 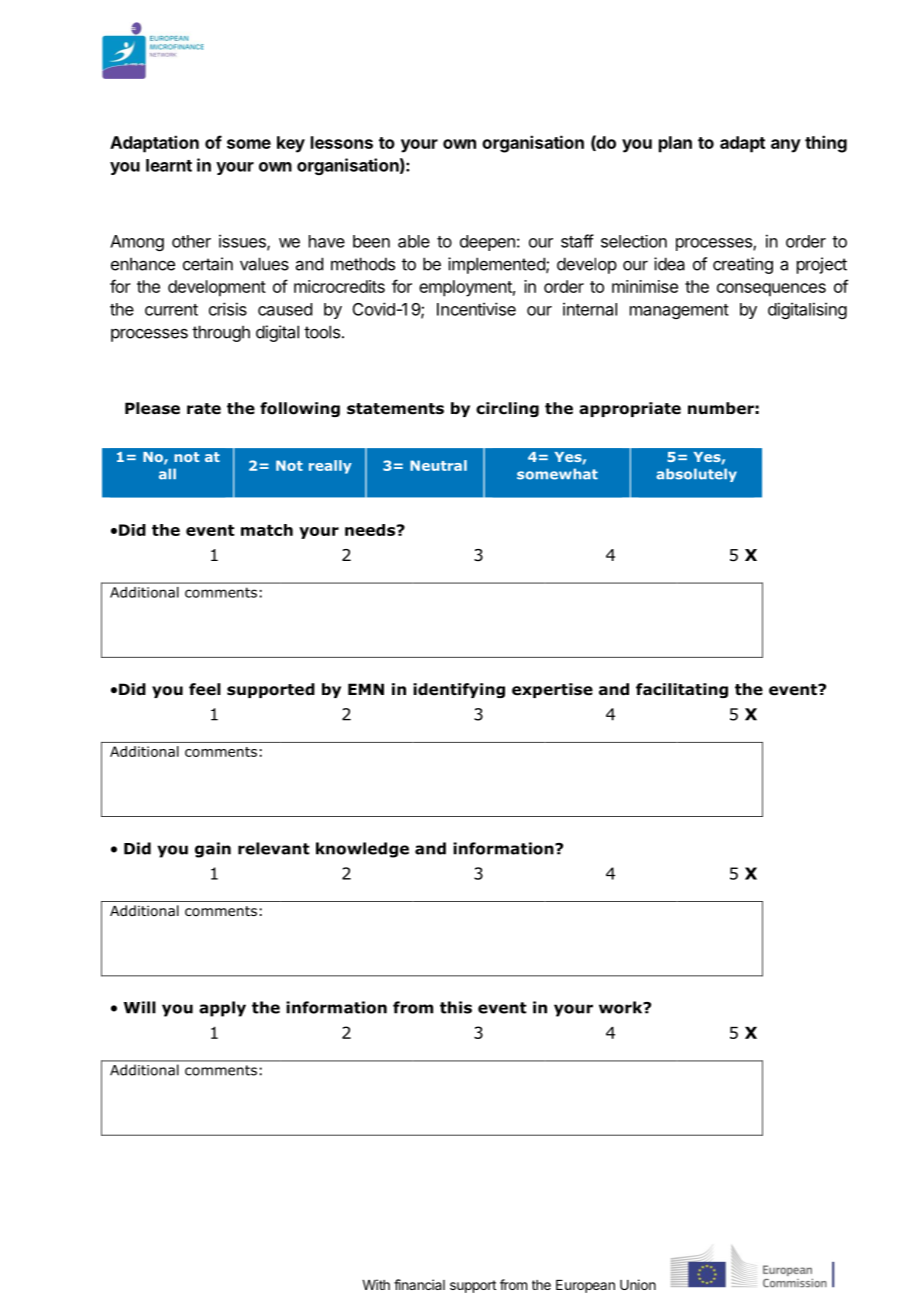 What do you see at coordinates (696, 475) in the image?
I see `absolutely` at bounding box center [696, 475].
